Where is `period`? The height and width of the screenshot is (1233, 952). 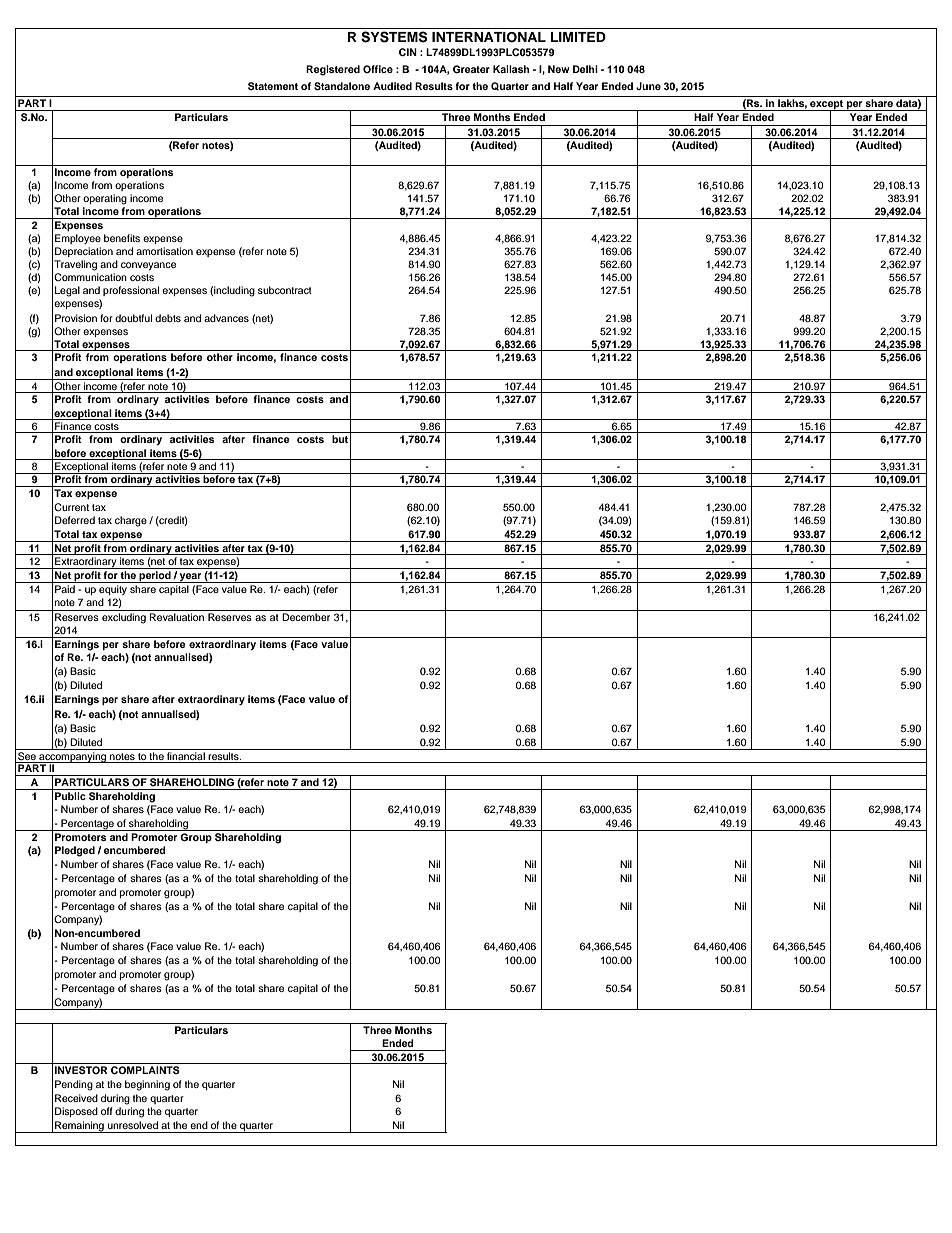
period is located at coordinates (155, 577).
